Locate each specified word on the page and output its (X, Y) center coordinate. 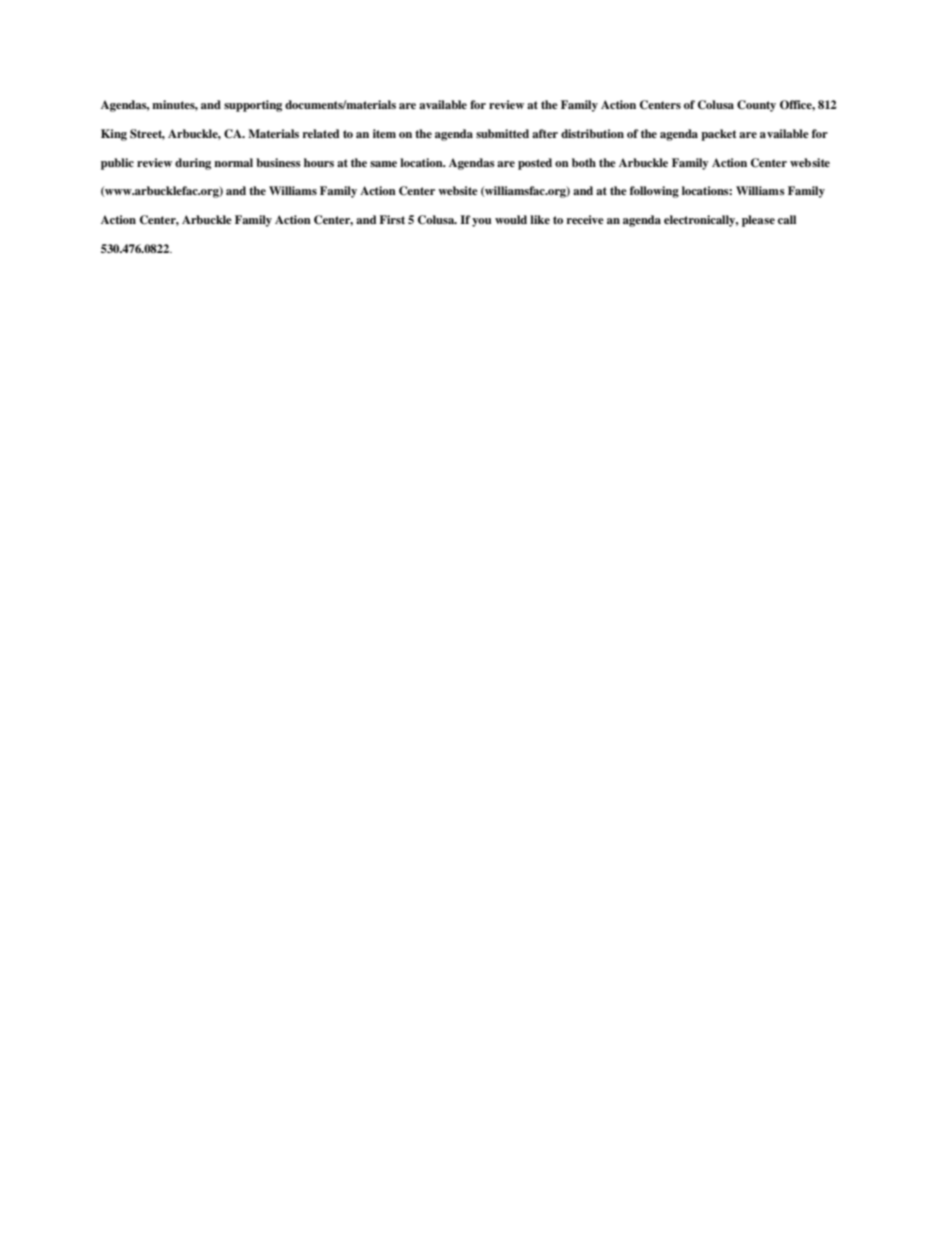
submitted (502, 133)
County (756, 106)
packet (718, 135)
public (117, 164)
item (384, 133)
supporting (253, 106)
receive (585, 219)
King (114, 135)
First (392, 219)
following (654, 192)
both (584, 162)
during (193, 164)
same (383, 164)
